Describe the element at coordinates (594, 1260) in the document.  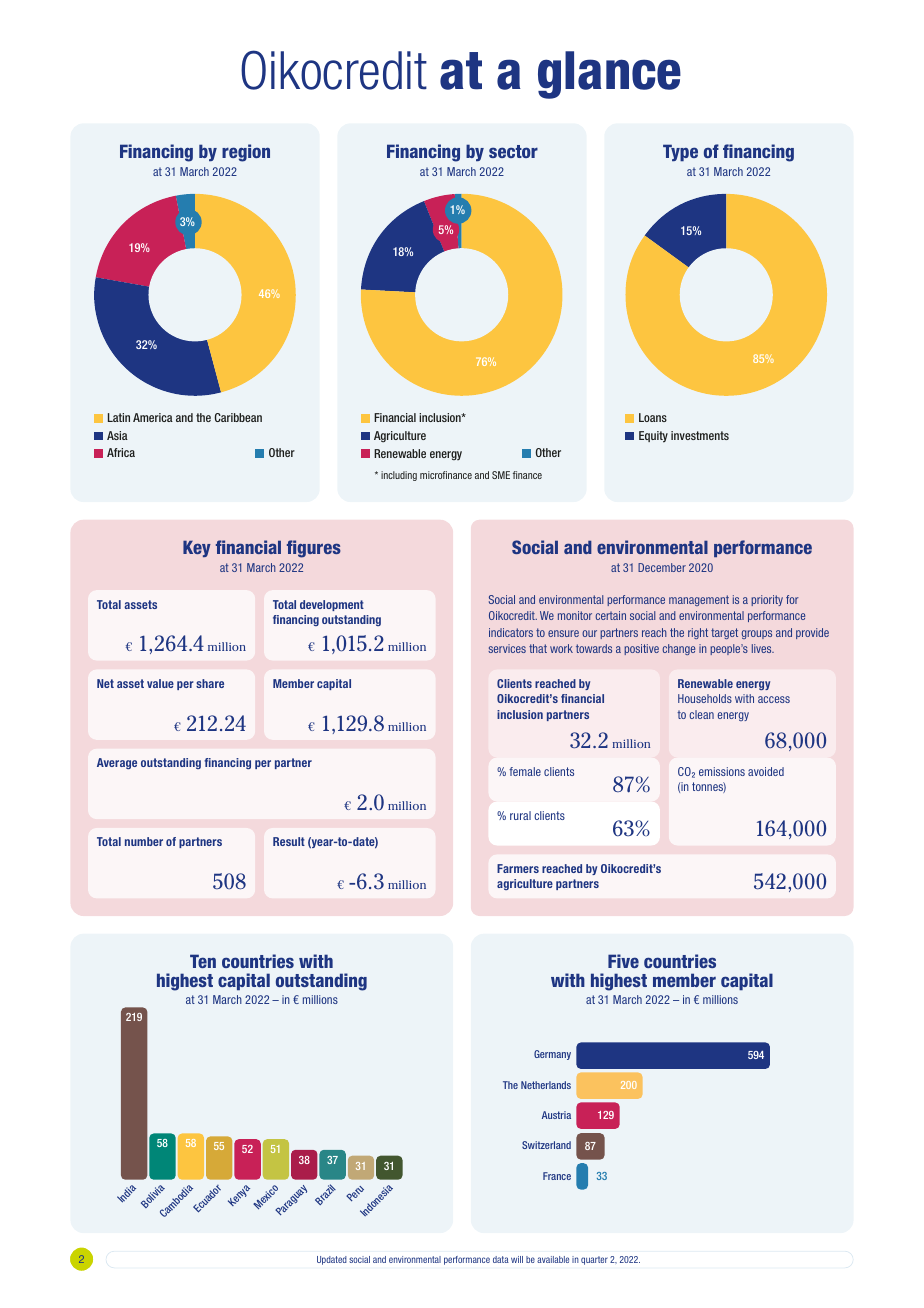
I see `quarter` at that location.
